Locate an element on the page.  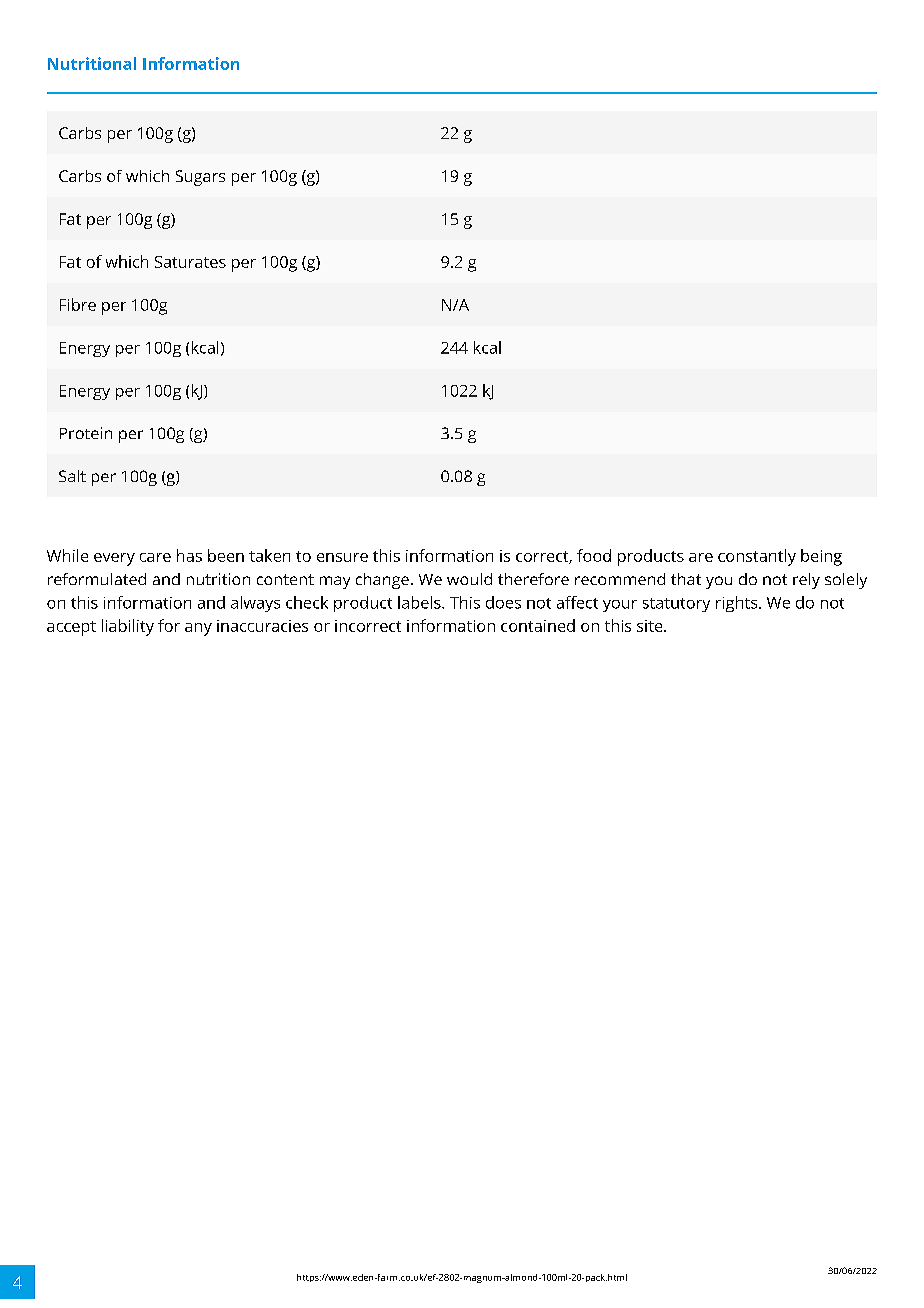
constantly is located at coordinates (757, 557).
